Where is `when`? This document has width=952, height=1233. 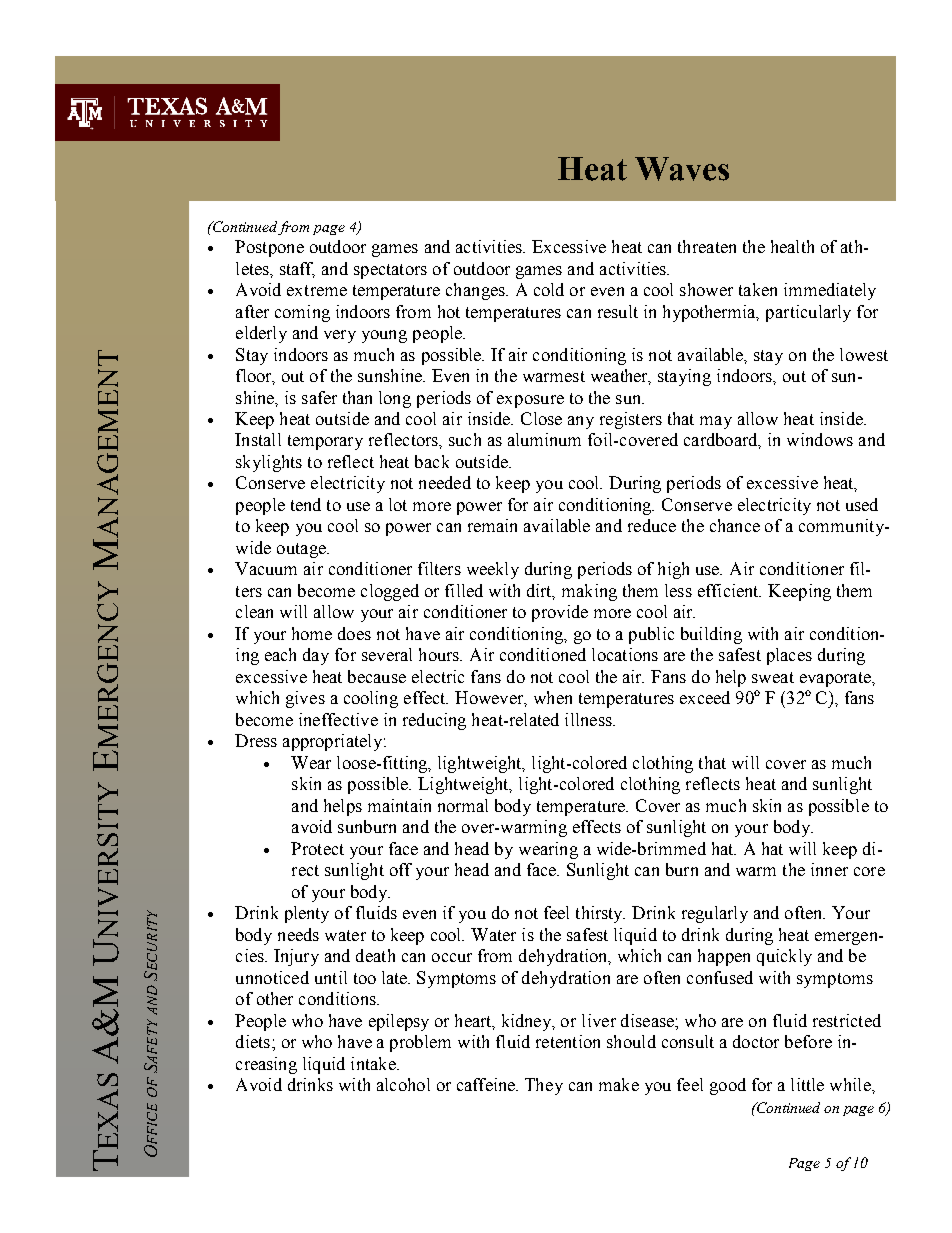 when is located at coordinates (553, 697).
